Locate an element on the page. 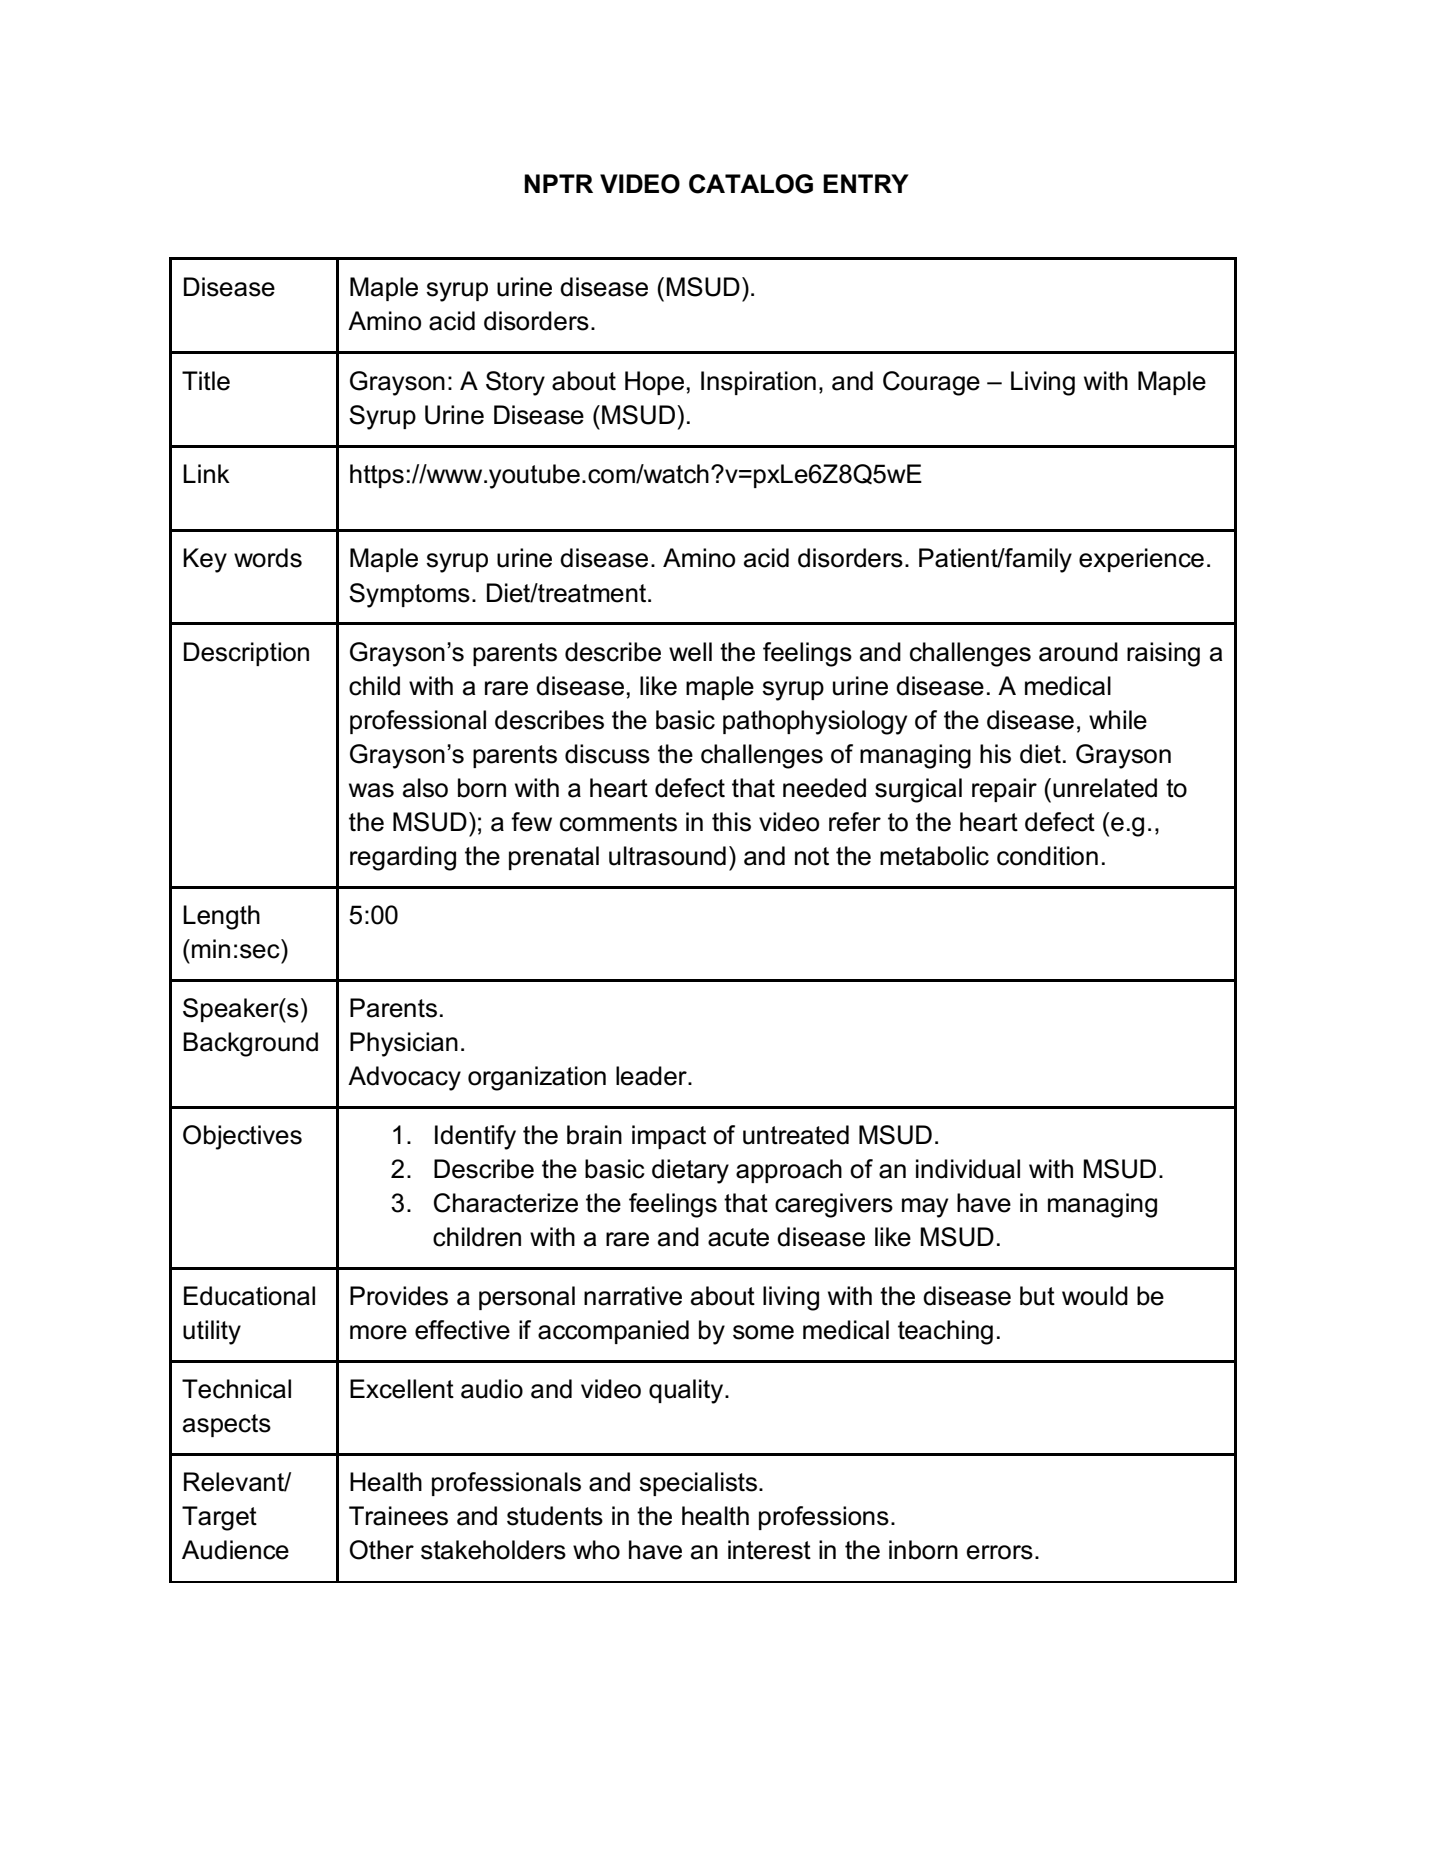 The height and width of the document is (1850, 1430). experience is located at coordinates (1141, 560).
